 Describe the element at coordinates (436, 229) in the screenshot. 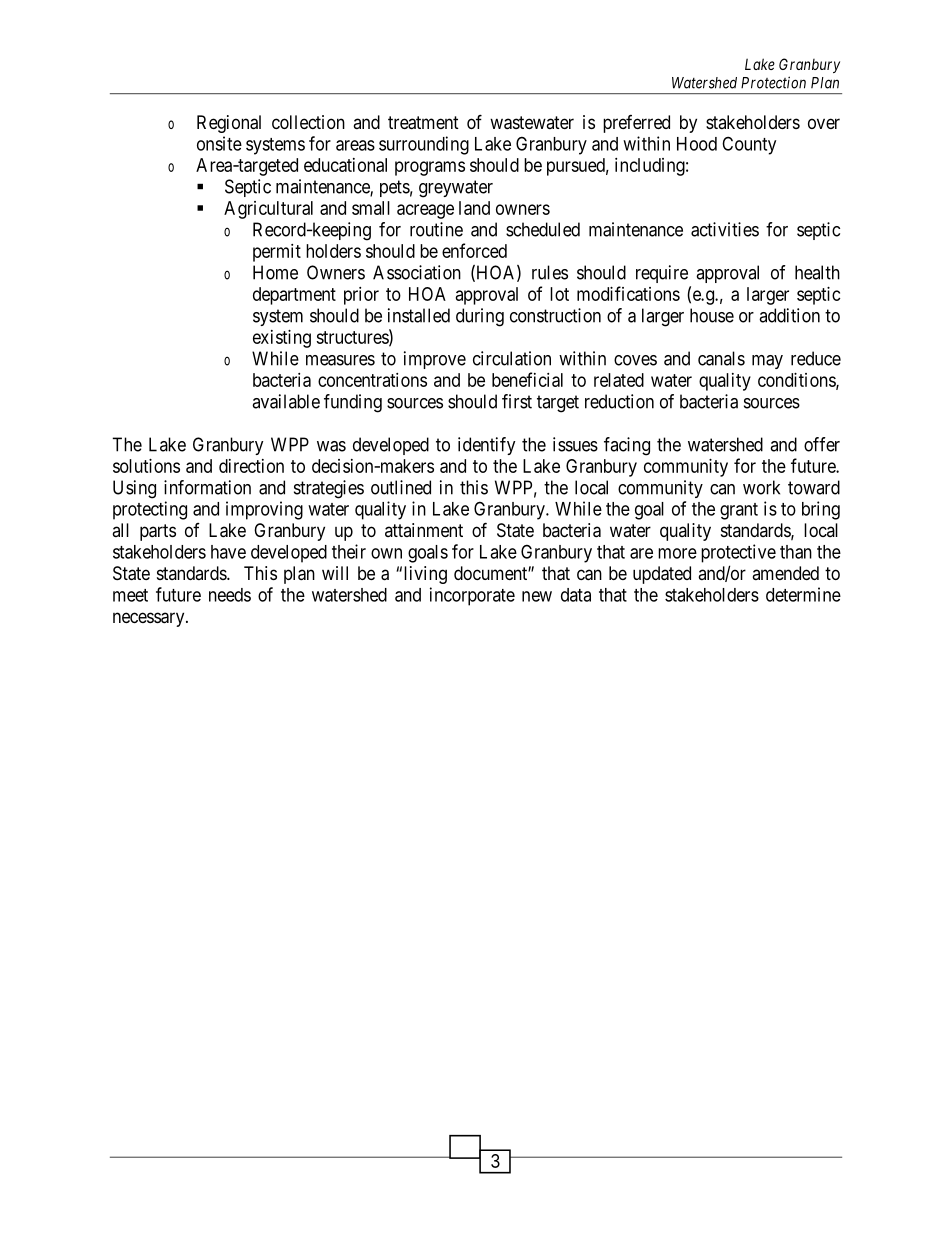

I see `routine` at that location.
